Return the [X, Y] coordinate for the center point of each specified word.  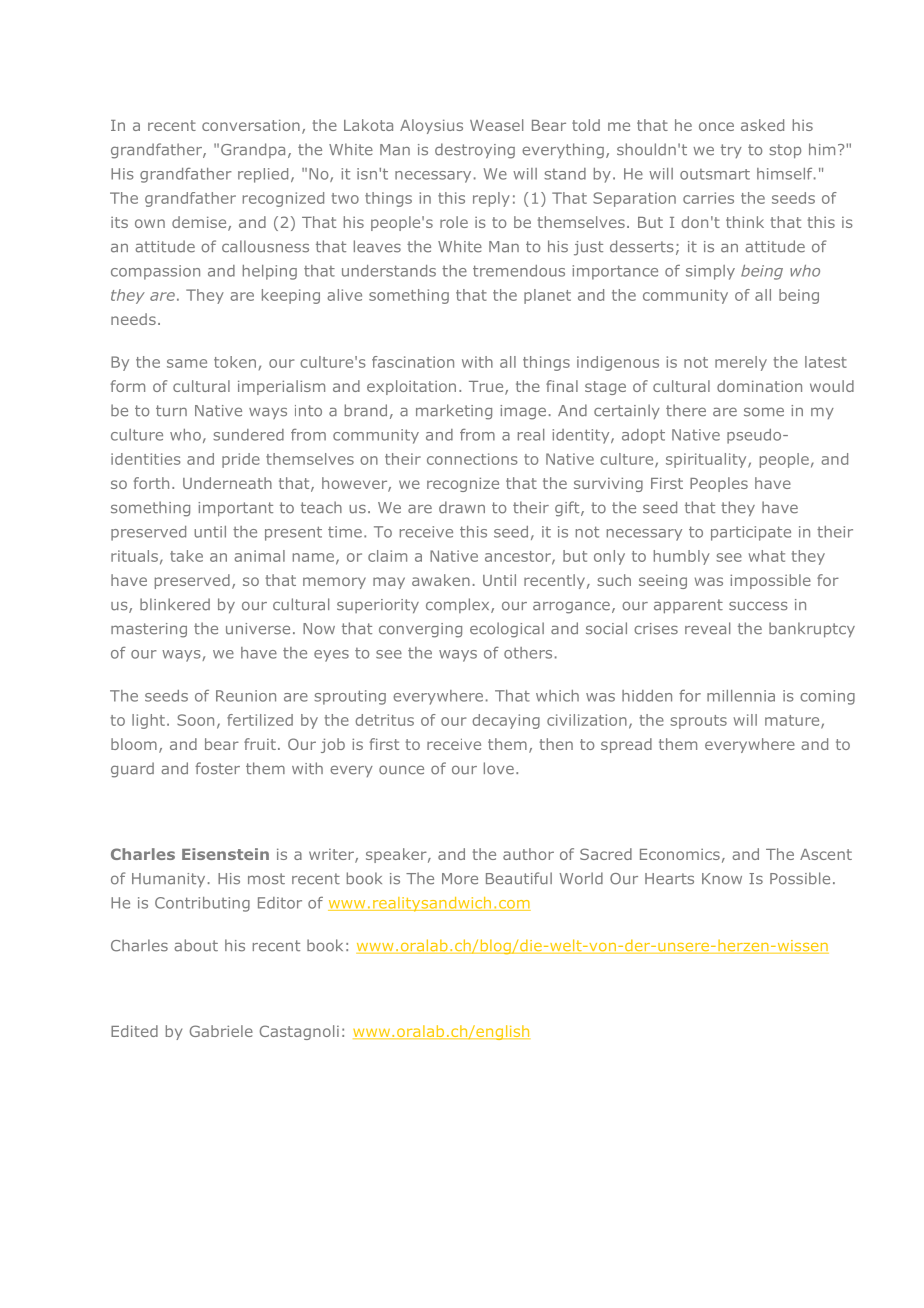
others [528, 653]
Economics [680, 854]
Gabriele [221, 1031]
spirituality [707, 460]
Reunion [246, 696]
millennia [741, 696]
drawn [462, 507]
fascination [413, 362]
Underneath [227, 483]
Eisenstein [225, 854]
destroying [475, 151]
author [528, 854]
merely [741, 363]
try [731, 151]
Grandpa [253, 150]
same [187, 363]
